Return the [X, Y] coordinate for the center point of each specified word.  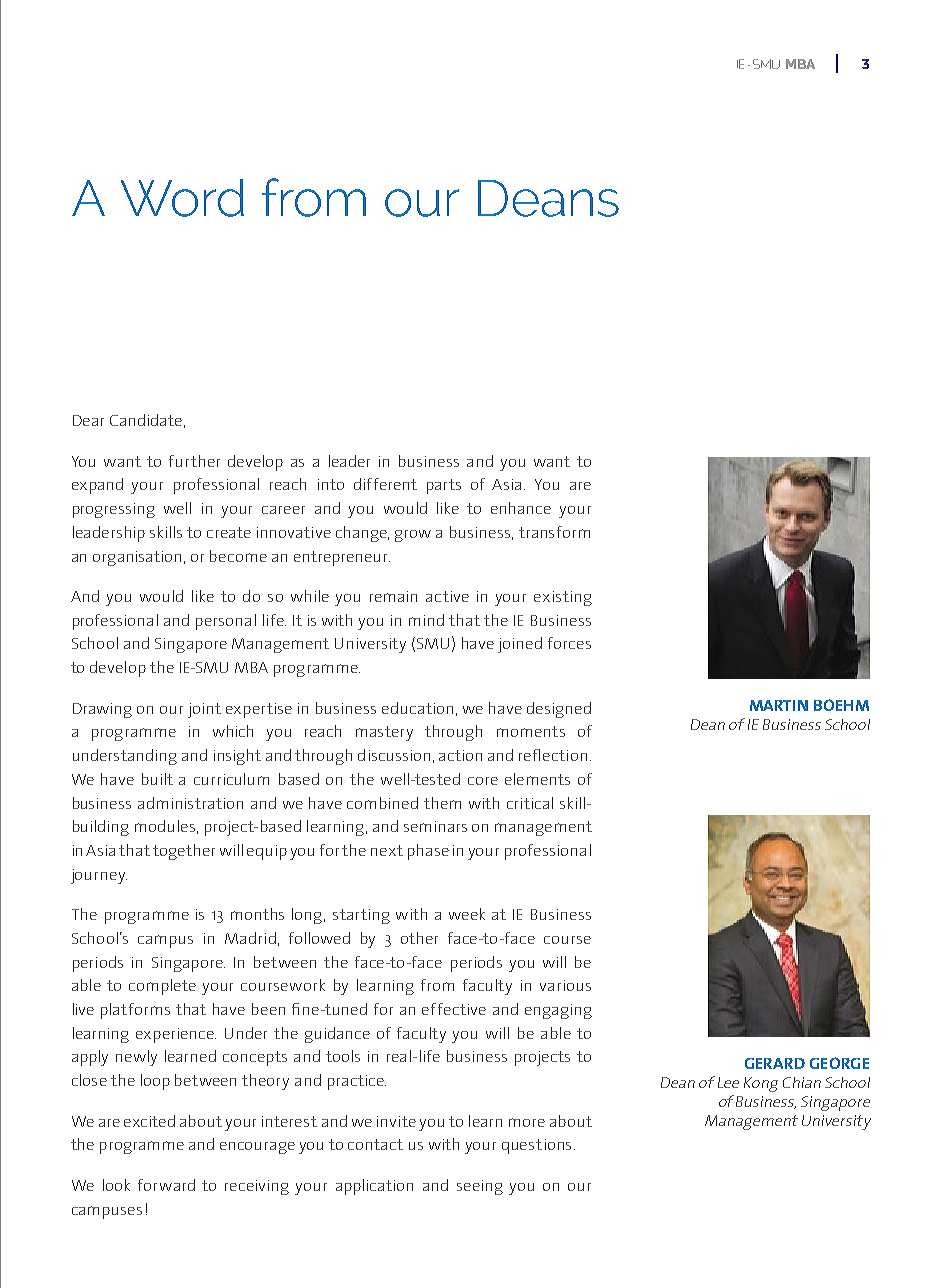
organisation [139, 558]
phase [428, 852]
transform [554, 532]
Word [182, 198]
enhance [521, 508]
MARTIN [779, 705]
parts [444, 486]
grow [413, 536]
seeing [480, 1187]
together [184, 852]
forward [166, 1185]
